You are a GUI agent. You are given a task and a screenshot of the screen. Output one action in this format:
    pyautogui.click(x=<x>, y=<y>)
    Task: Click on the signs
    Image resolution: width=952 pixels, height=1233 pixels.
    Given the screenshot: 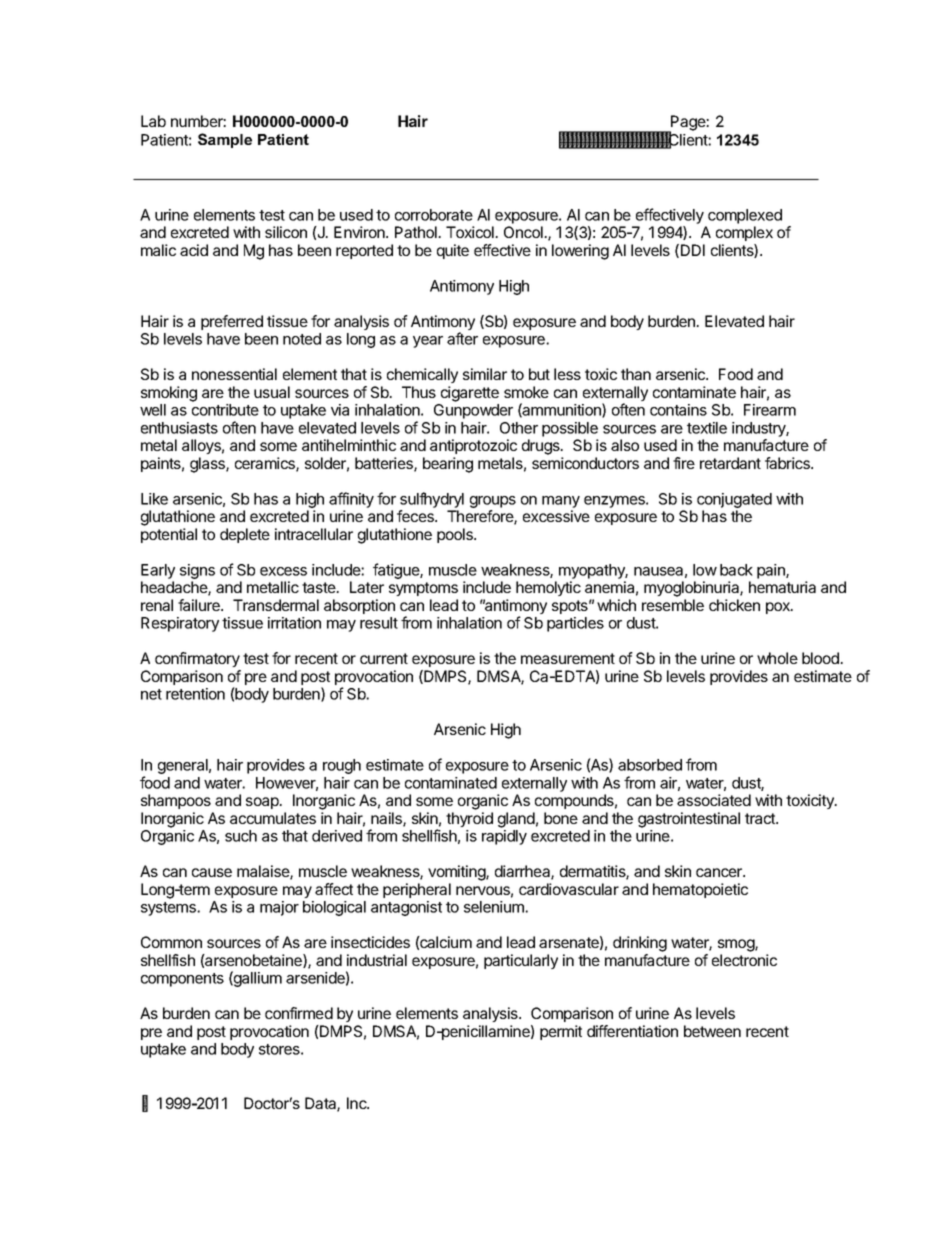 What is the action you would take?
    pyautogui.click(x=197, y=571)
